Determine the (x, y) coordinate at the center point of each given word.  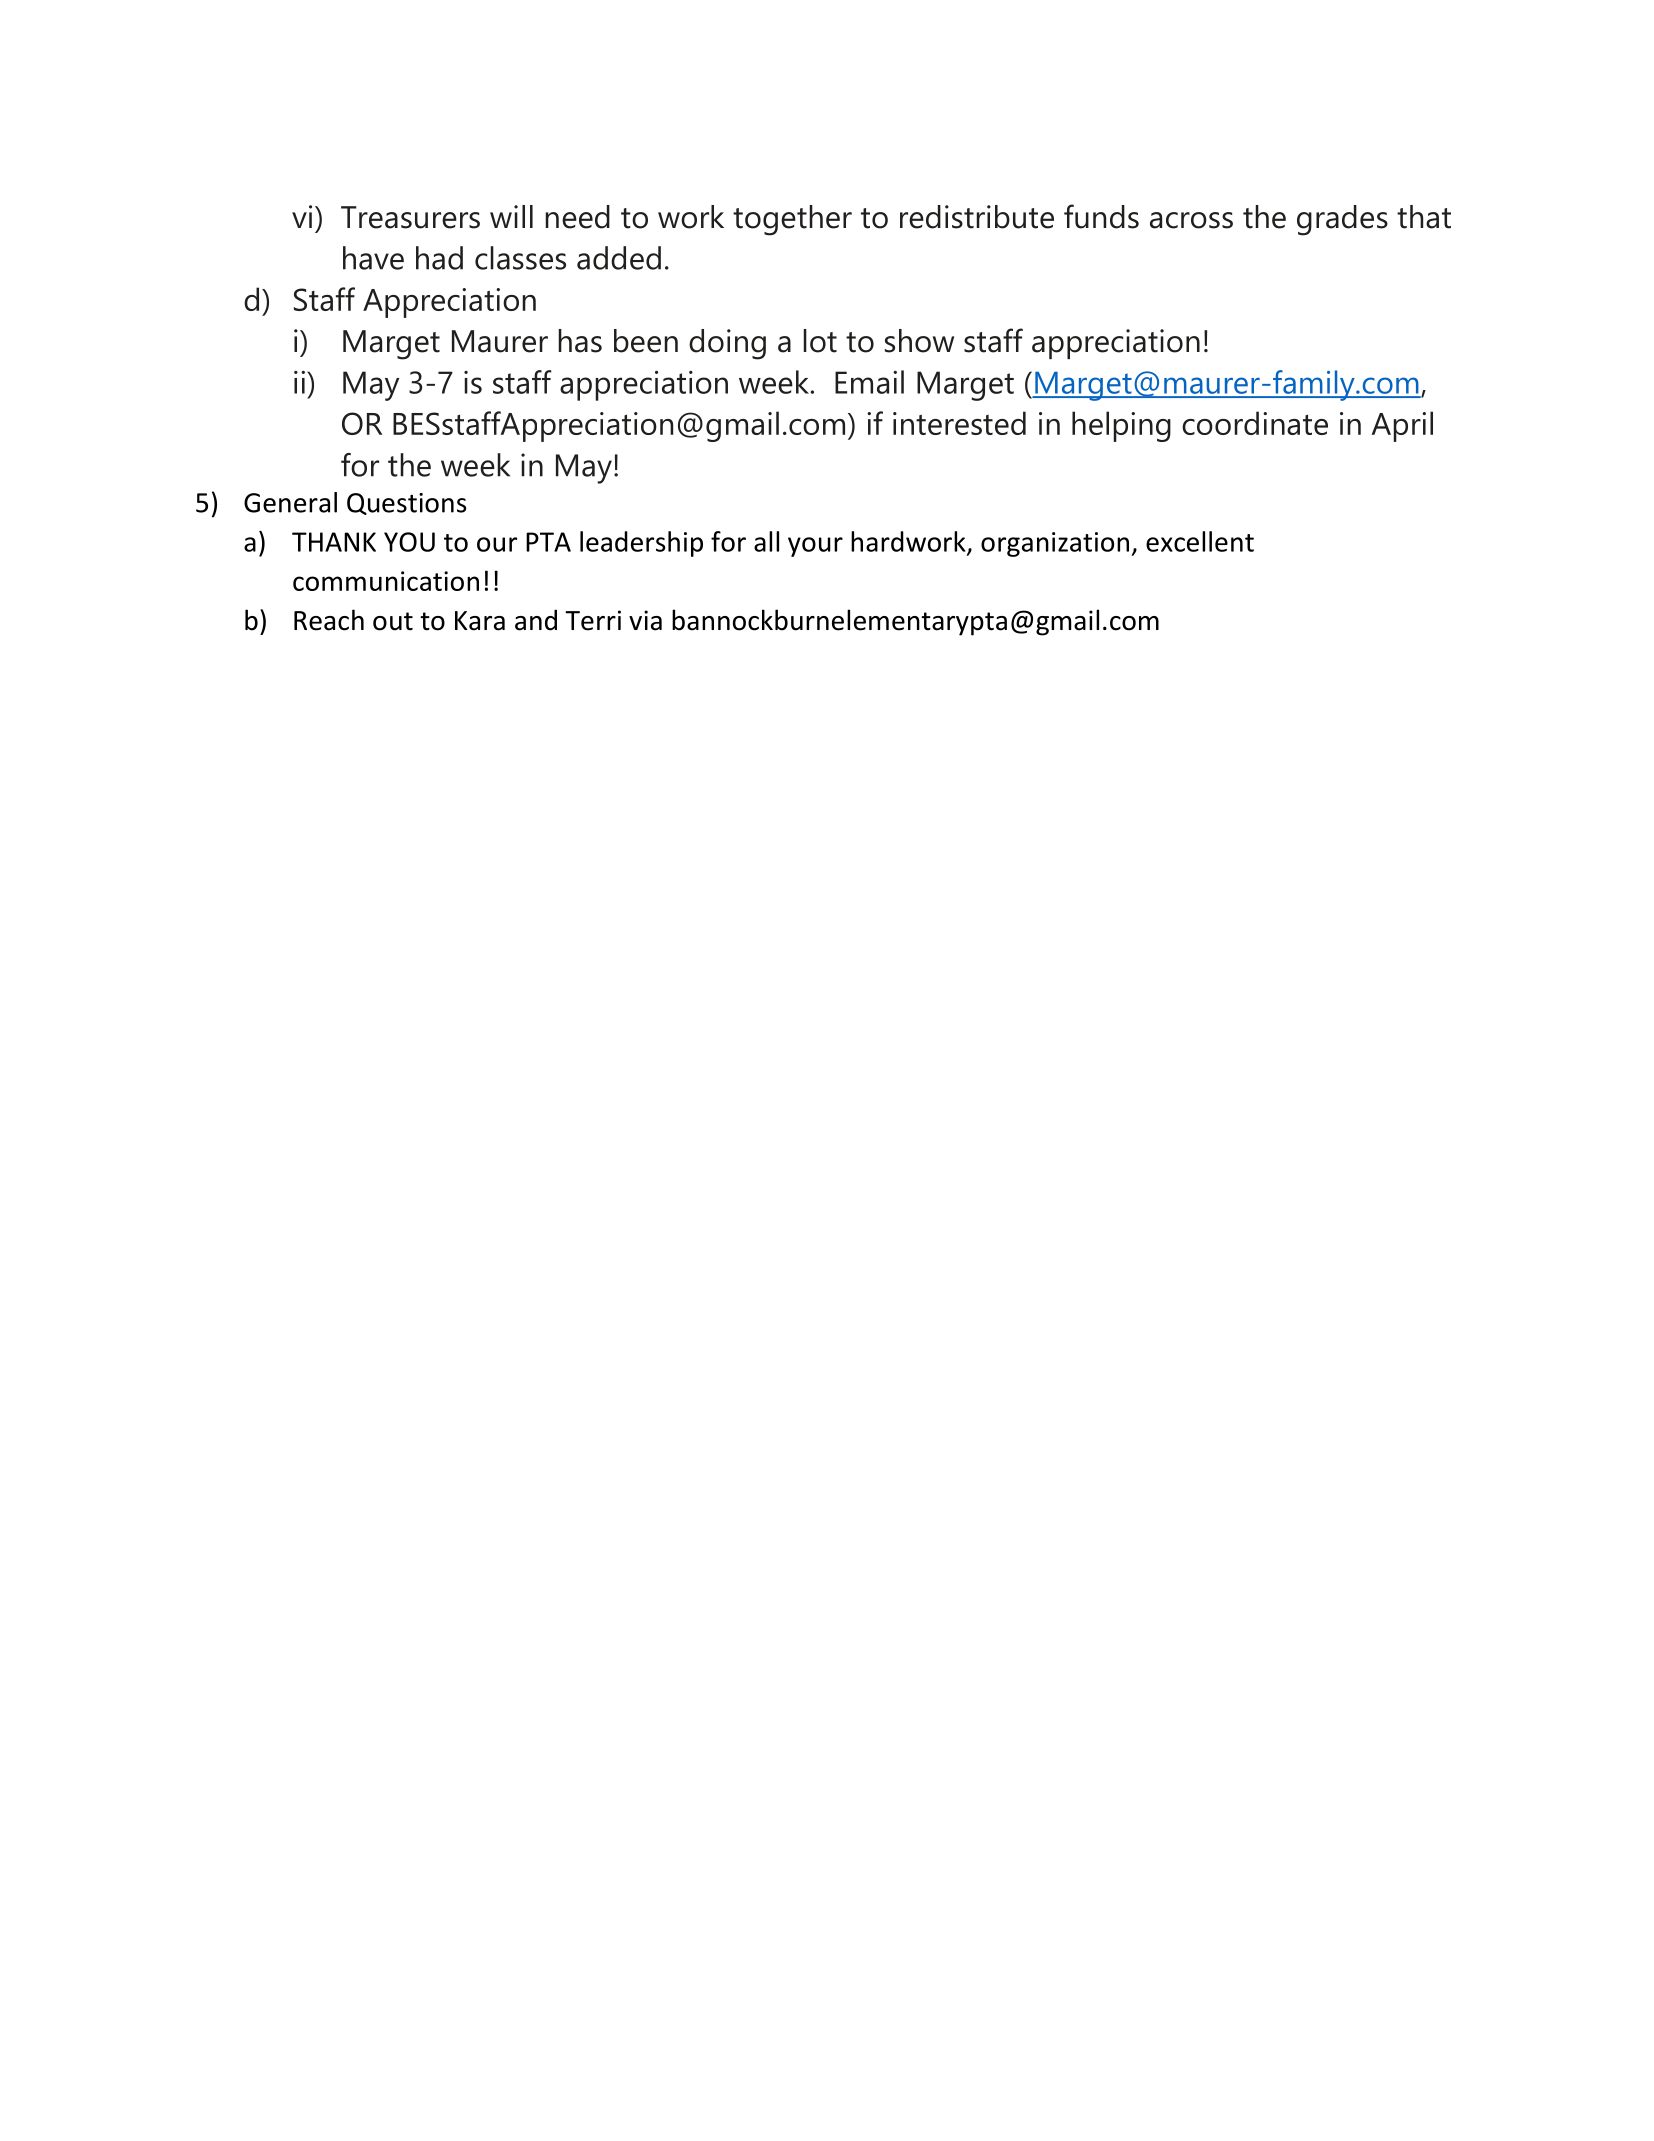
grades (1342, 220)
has (580, 341)
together (792, 220)
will (511, 216)
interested (959, 423)
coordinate (1255, 423)
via (645, 620)
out (393, 621)
